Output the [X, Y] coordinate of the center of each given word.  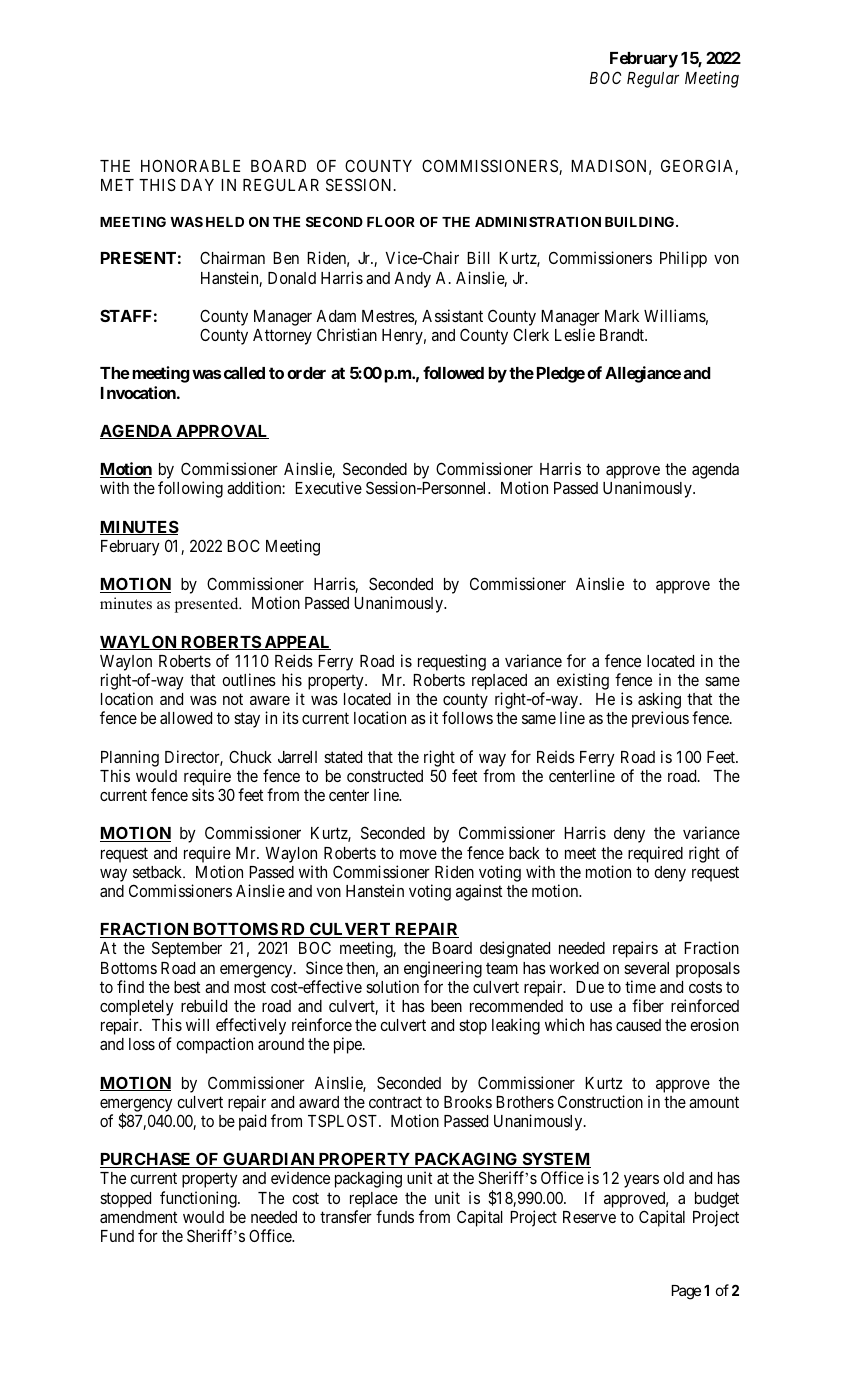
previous [660, 719]
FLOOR [391, 221]
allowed [186, 718]
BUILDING [641, 221]
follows [467, 717]
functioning [199, 1199]
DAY [197, 185]
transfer [346, 1216]
